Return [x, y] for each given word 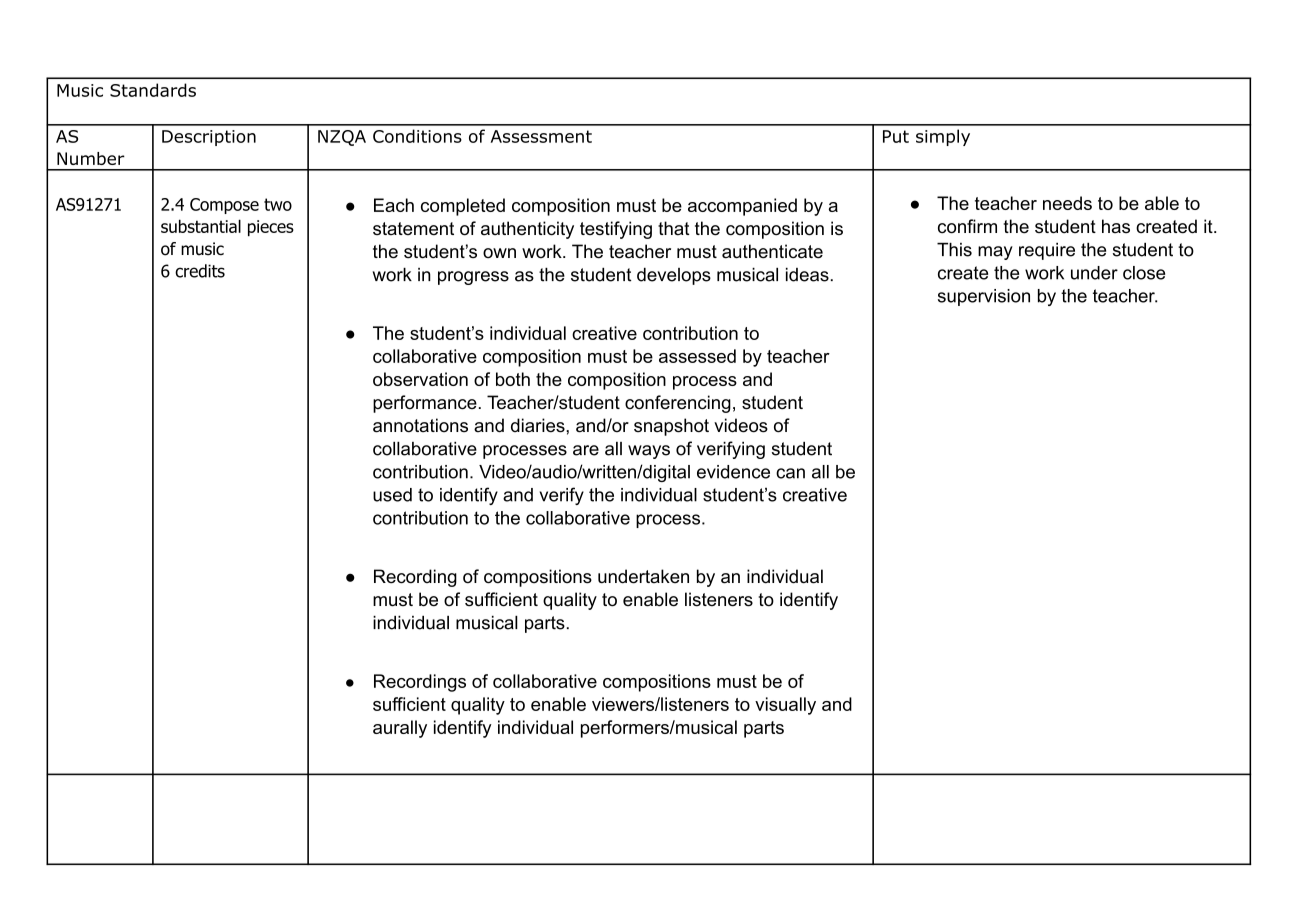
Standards [153, 90]
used [392, 495]
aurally [400, 729]
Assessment [541, 136]
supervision [984, 297]
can [790, 473]
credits [200, 271]
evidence [733, 472]
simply [943, 137]
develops [674, 276]
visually [785, 706]
